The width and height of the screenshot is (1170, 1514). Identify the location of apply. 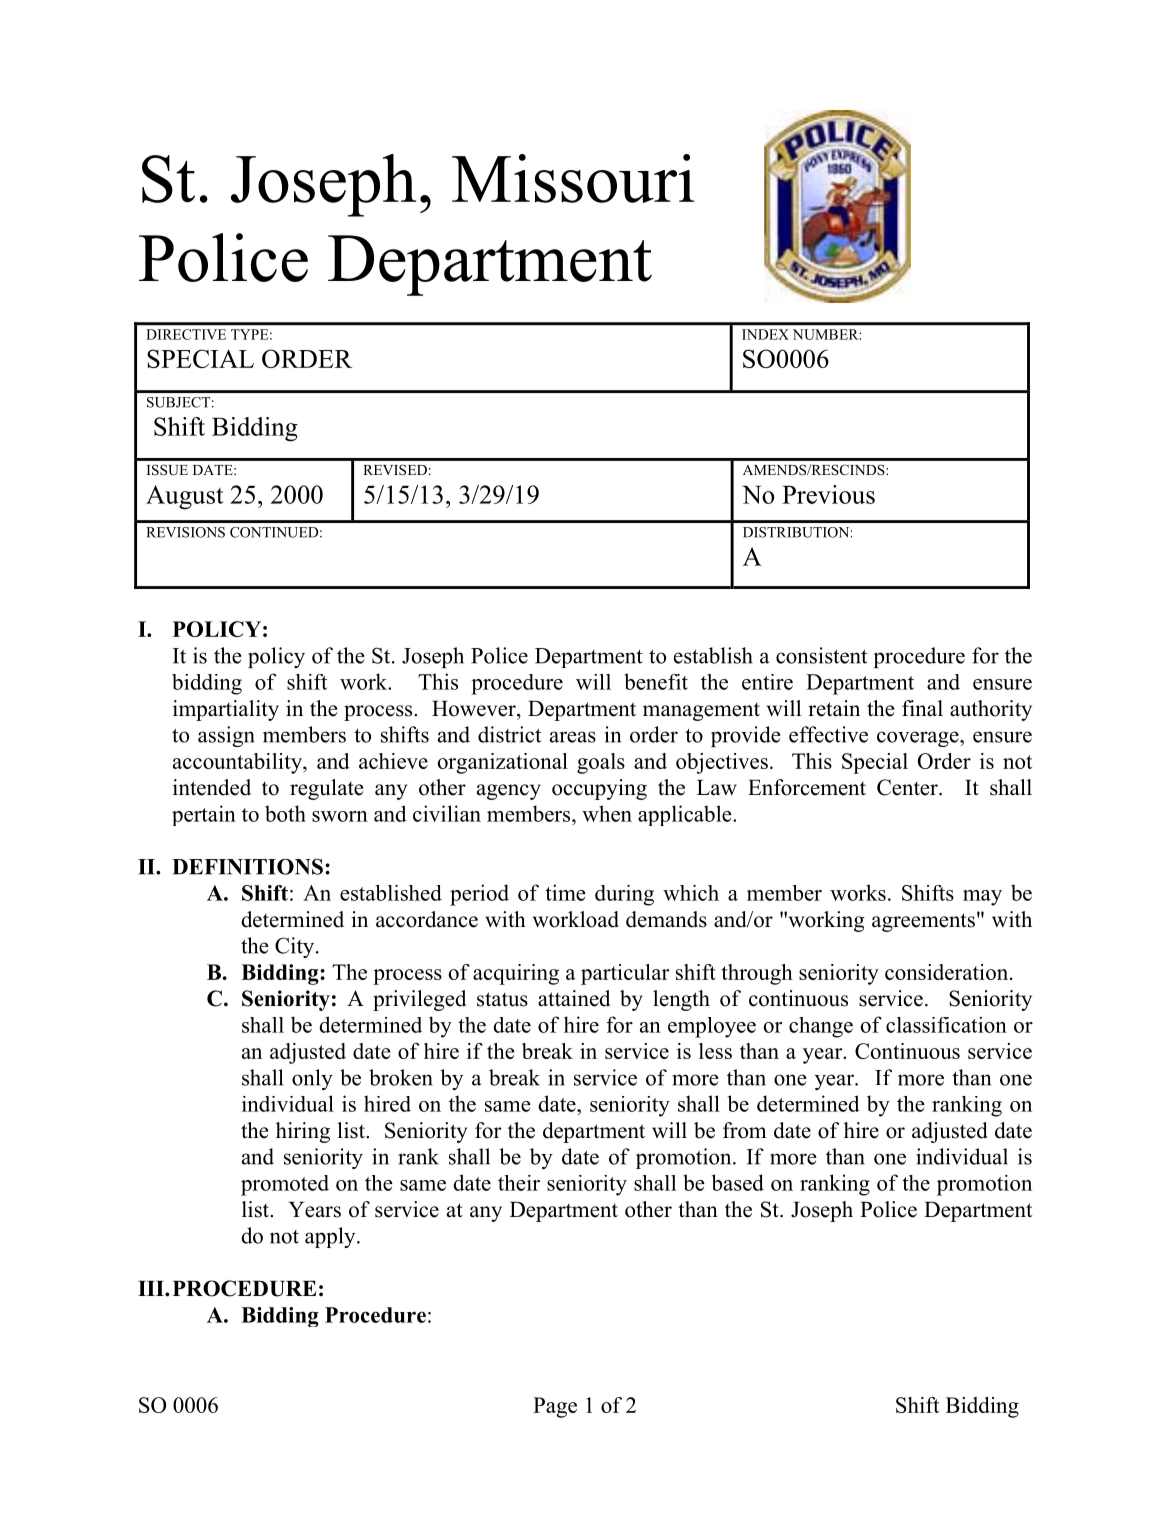
(331, 1237).
